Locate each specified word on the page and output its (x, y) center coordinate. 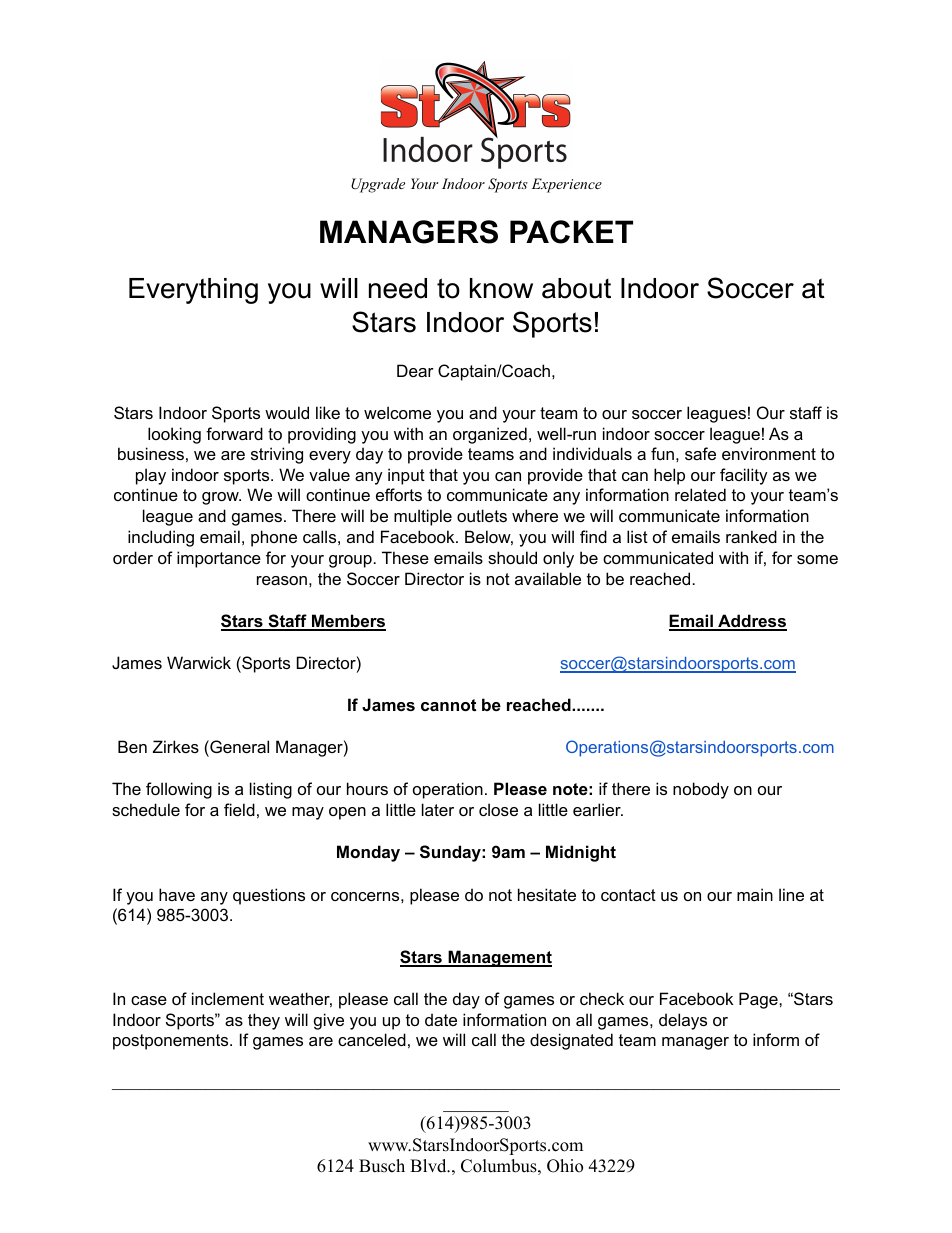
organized (490, 435)
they (264, 1021)
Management (499, 958)
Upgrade (378, 185)
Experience (567, 185)
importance (219, 559)
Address (751, 622)
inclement (228, 998)
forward (234, 433)
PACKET (571, 232)
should (512, 557)
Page (759, 1000)
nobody (701, 790)
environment (769, 453)
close (498, 809)
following (179, 790)
